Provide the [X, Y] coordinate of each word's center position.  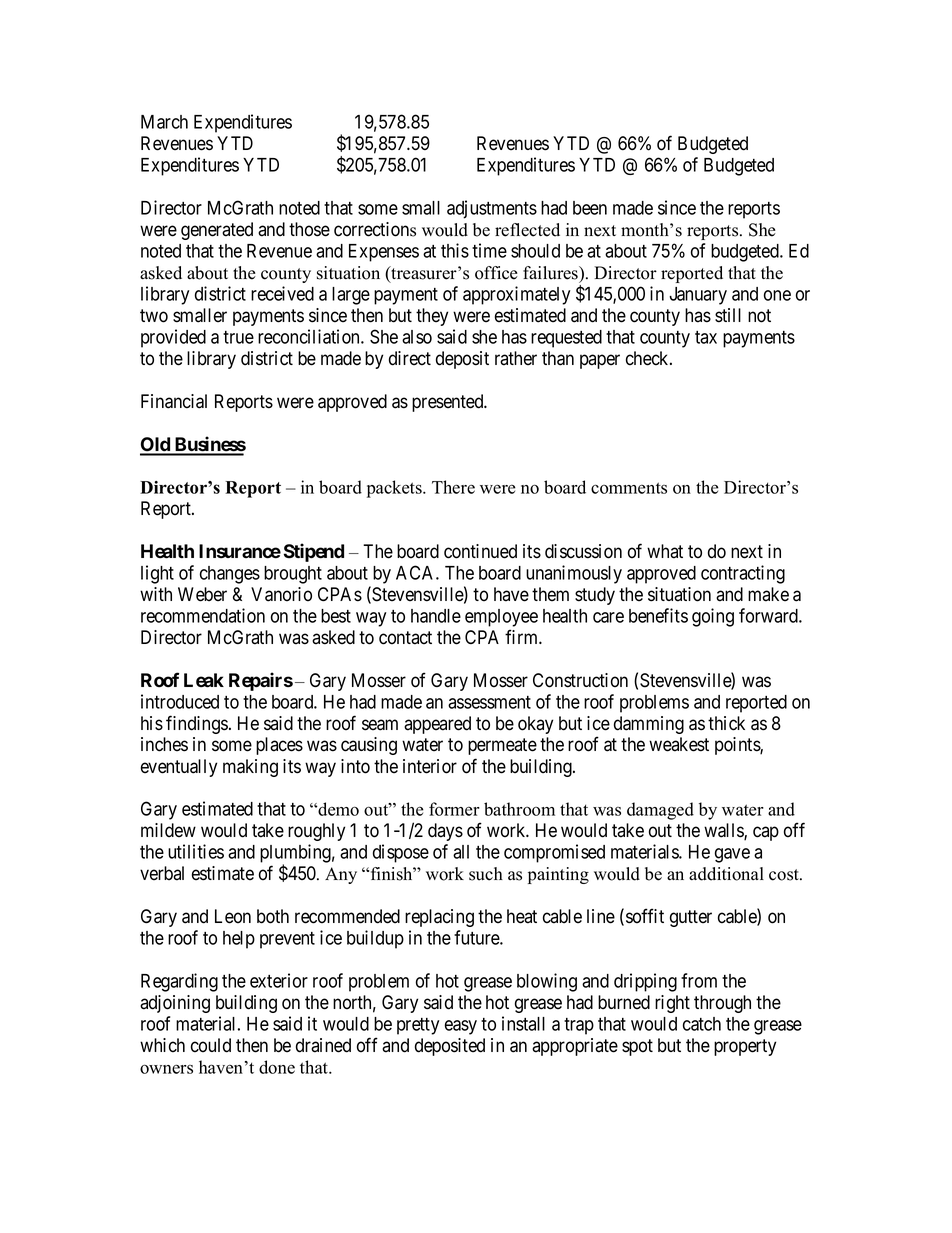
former [454, 809]
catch [702, 1024]
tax [706, 337]
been [590, 208]
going [713, 617]
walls [724, 831]
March [164, 122]
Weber [202, 594]
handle [436, 616]
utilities [196, 851]
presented [449, 403]
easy [461, 1027]
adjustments [492, 209]
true [238, 337]
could [211, 1045]
